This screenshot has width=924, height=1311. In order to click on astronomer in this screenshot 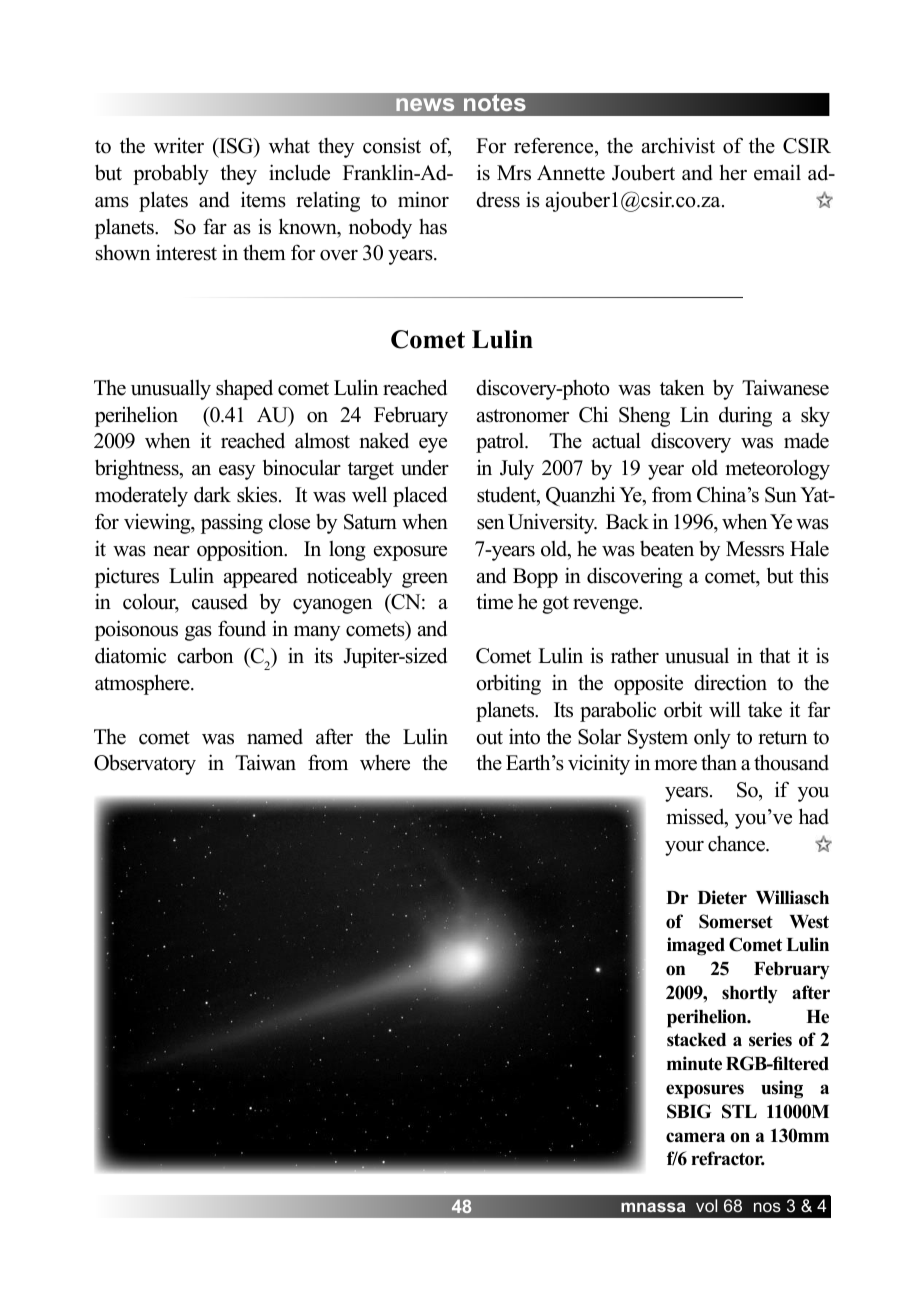, I will do `click(523, 416)`.
